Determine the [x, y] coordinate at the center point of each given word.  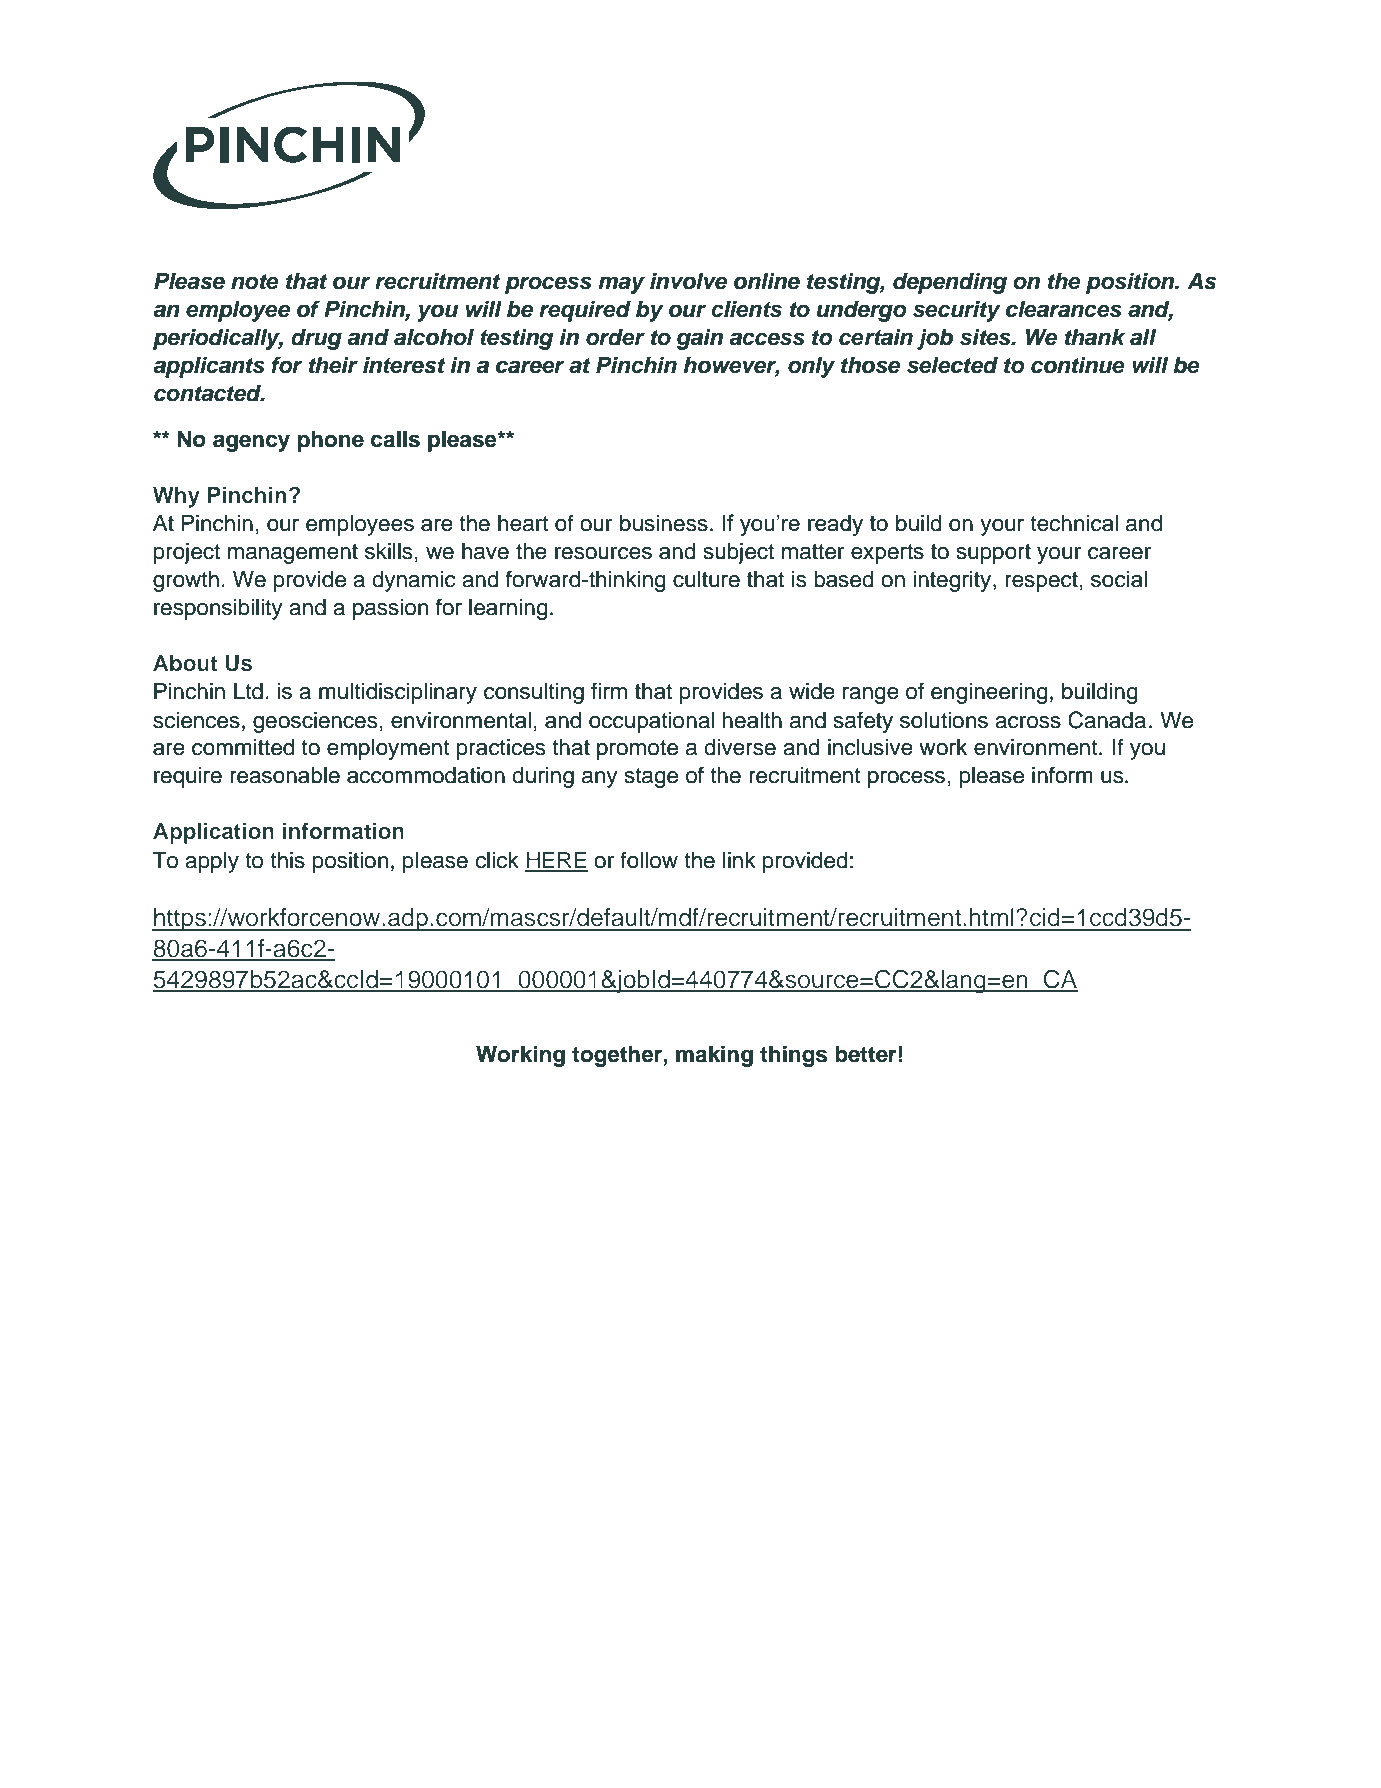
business [664, 523]
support [994, 554]
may [621, 285]
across [1028, 722]
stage [651, 778]
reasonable [285, 775]
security [957, 311]
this [287, 860]
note [255, 282]
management [293, 554]
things [793, 1056]
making [714, 1056]
